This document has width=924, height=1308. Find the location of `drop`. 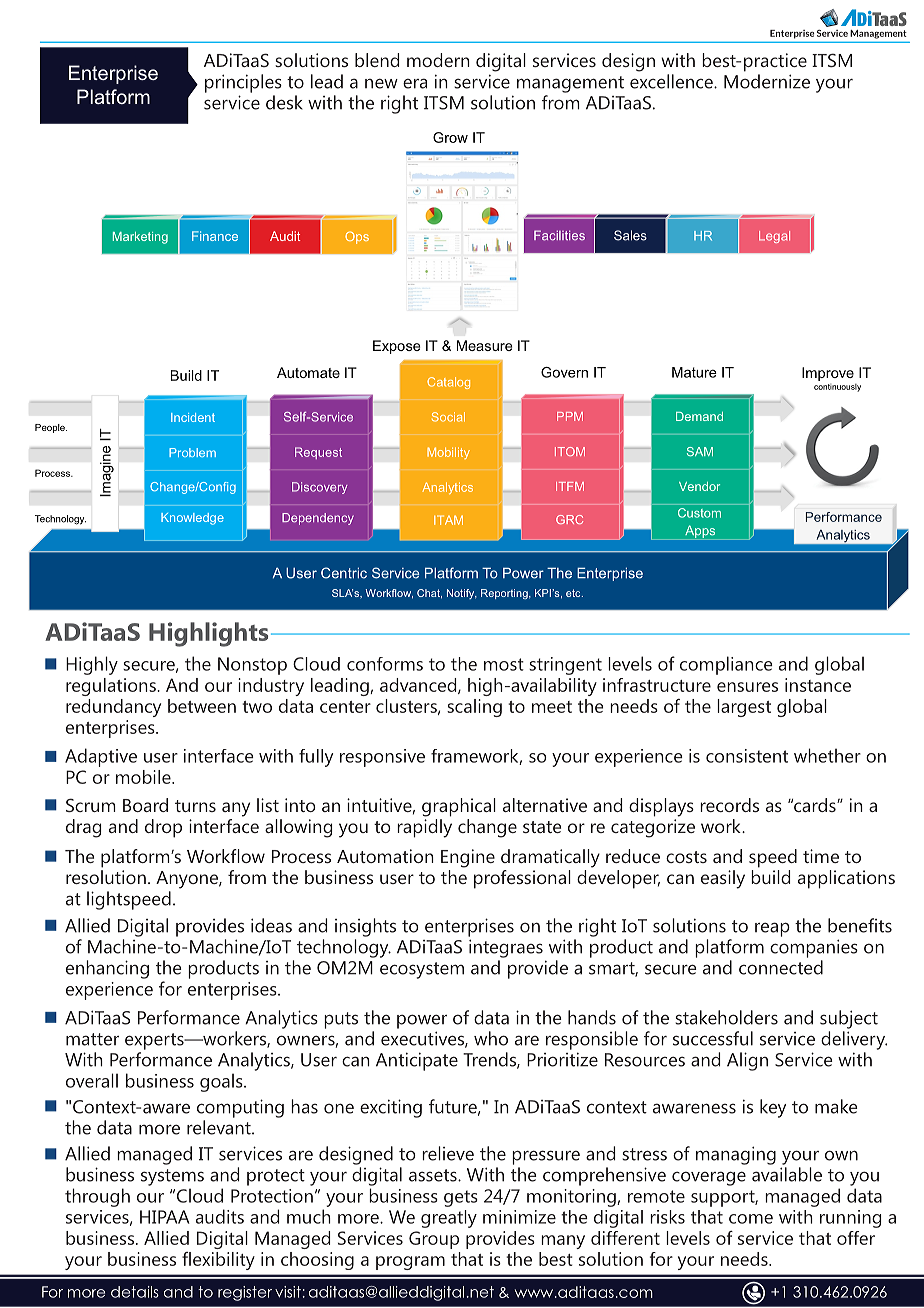

drop is located at coordinates (163, 828).
